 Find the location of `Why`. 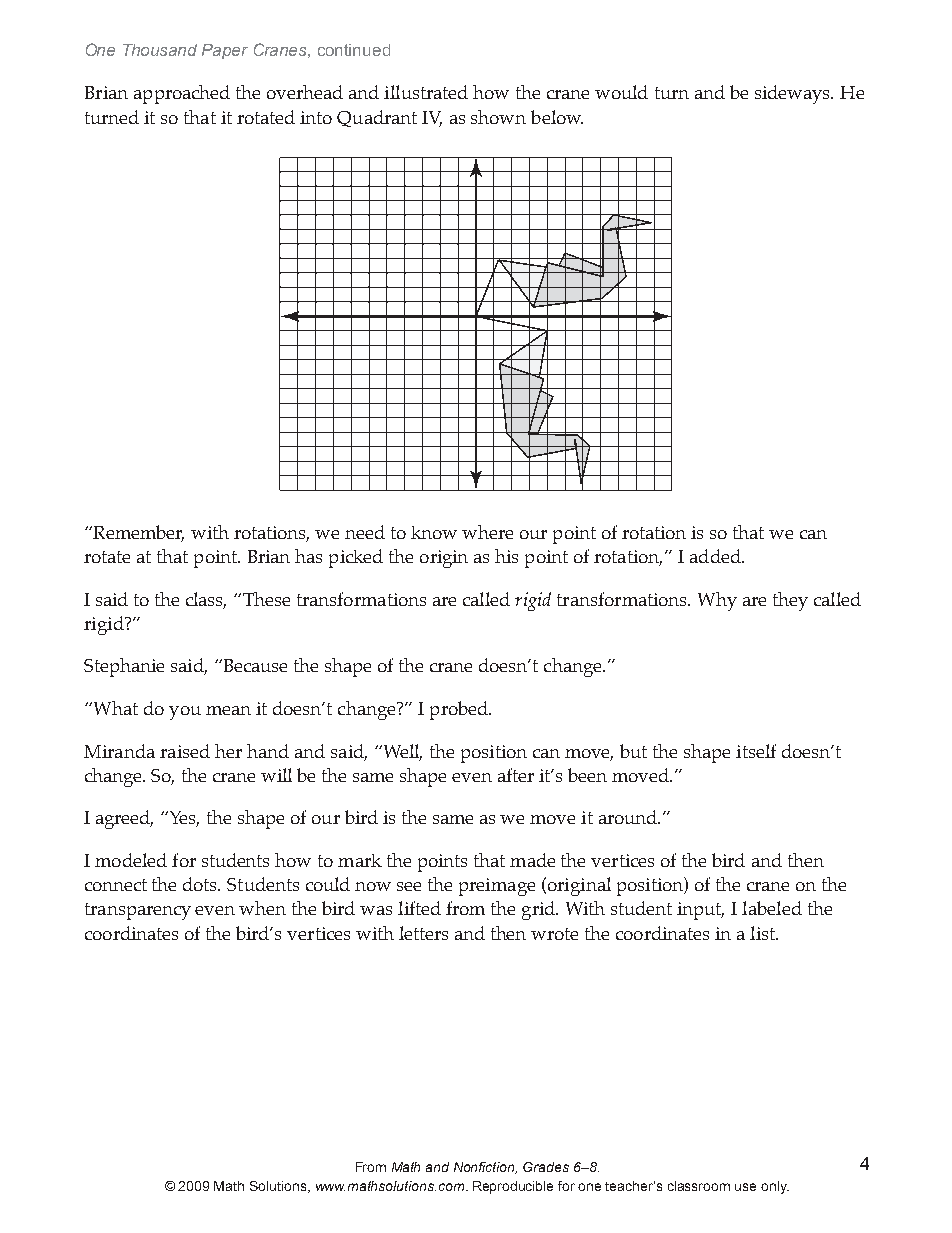

Why is located at coordinates (717, 601).
